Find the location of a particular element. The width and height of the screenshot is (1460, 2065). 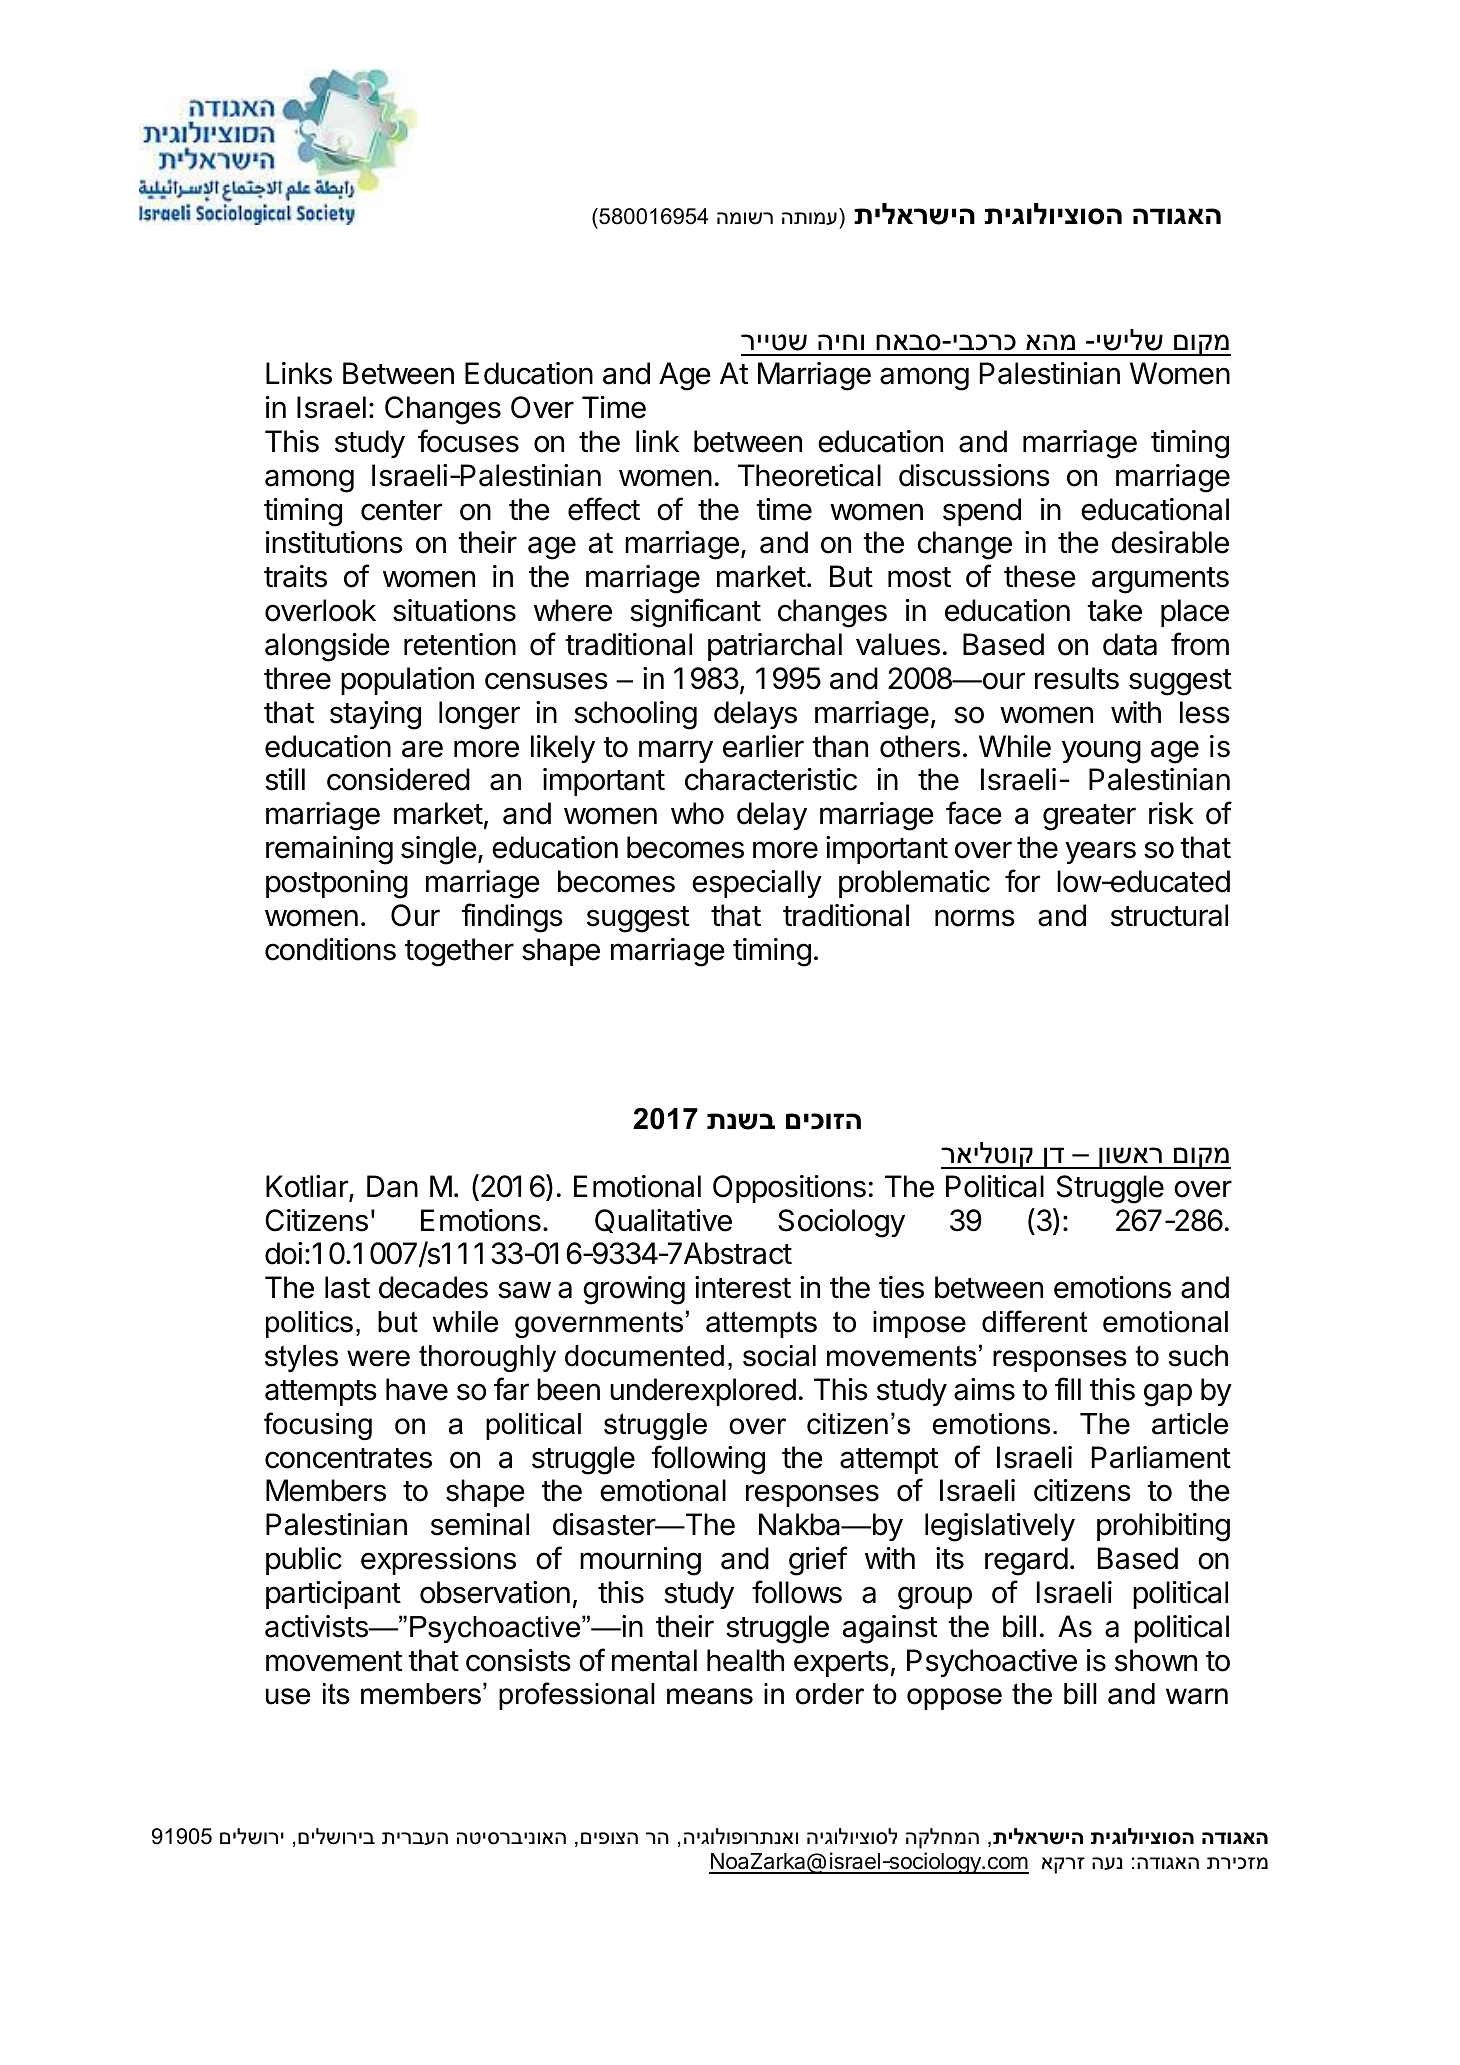

health is located at coordinates (745, 1660).
